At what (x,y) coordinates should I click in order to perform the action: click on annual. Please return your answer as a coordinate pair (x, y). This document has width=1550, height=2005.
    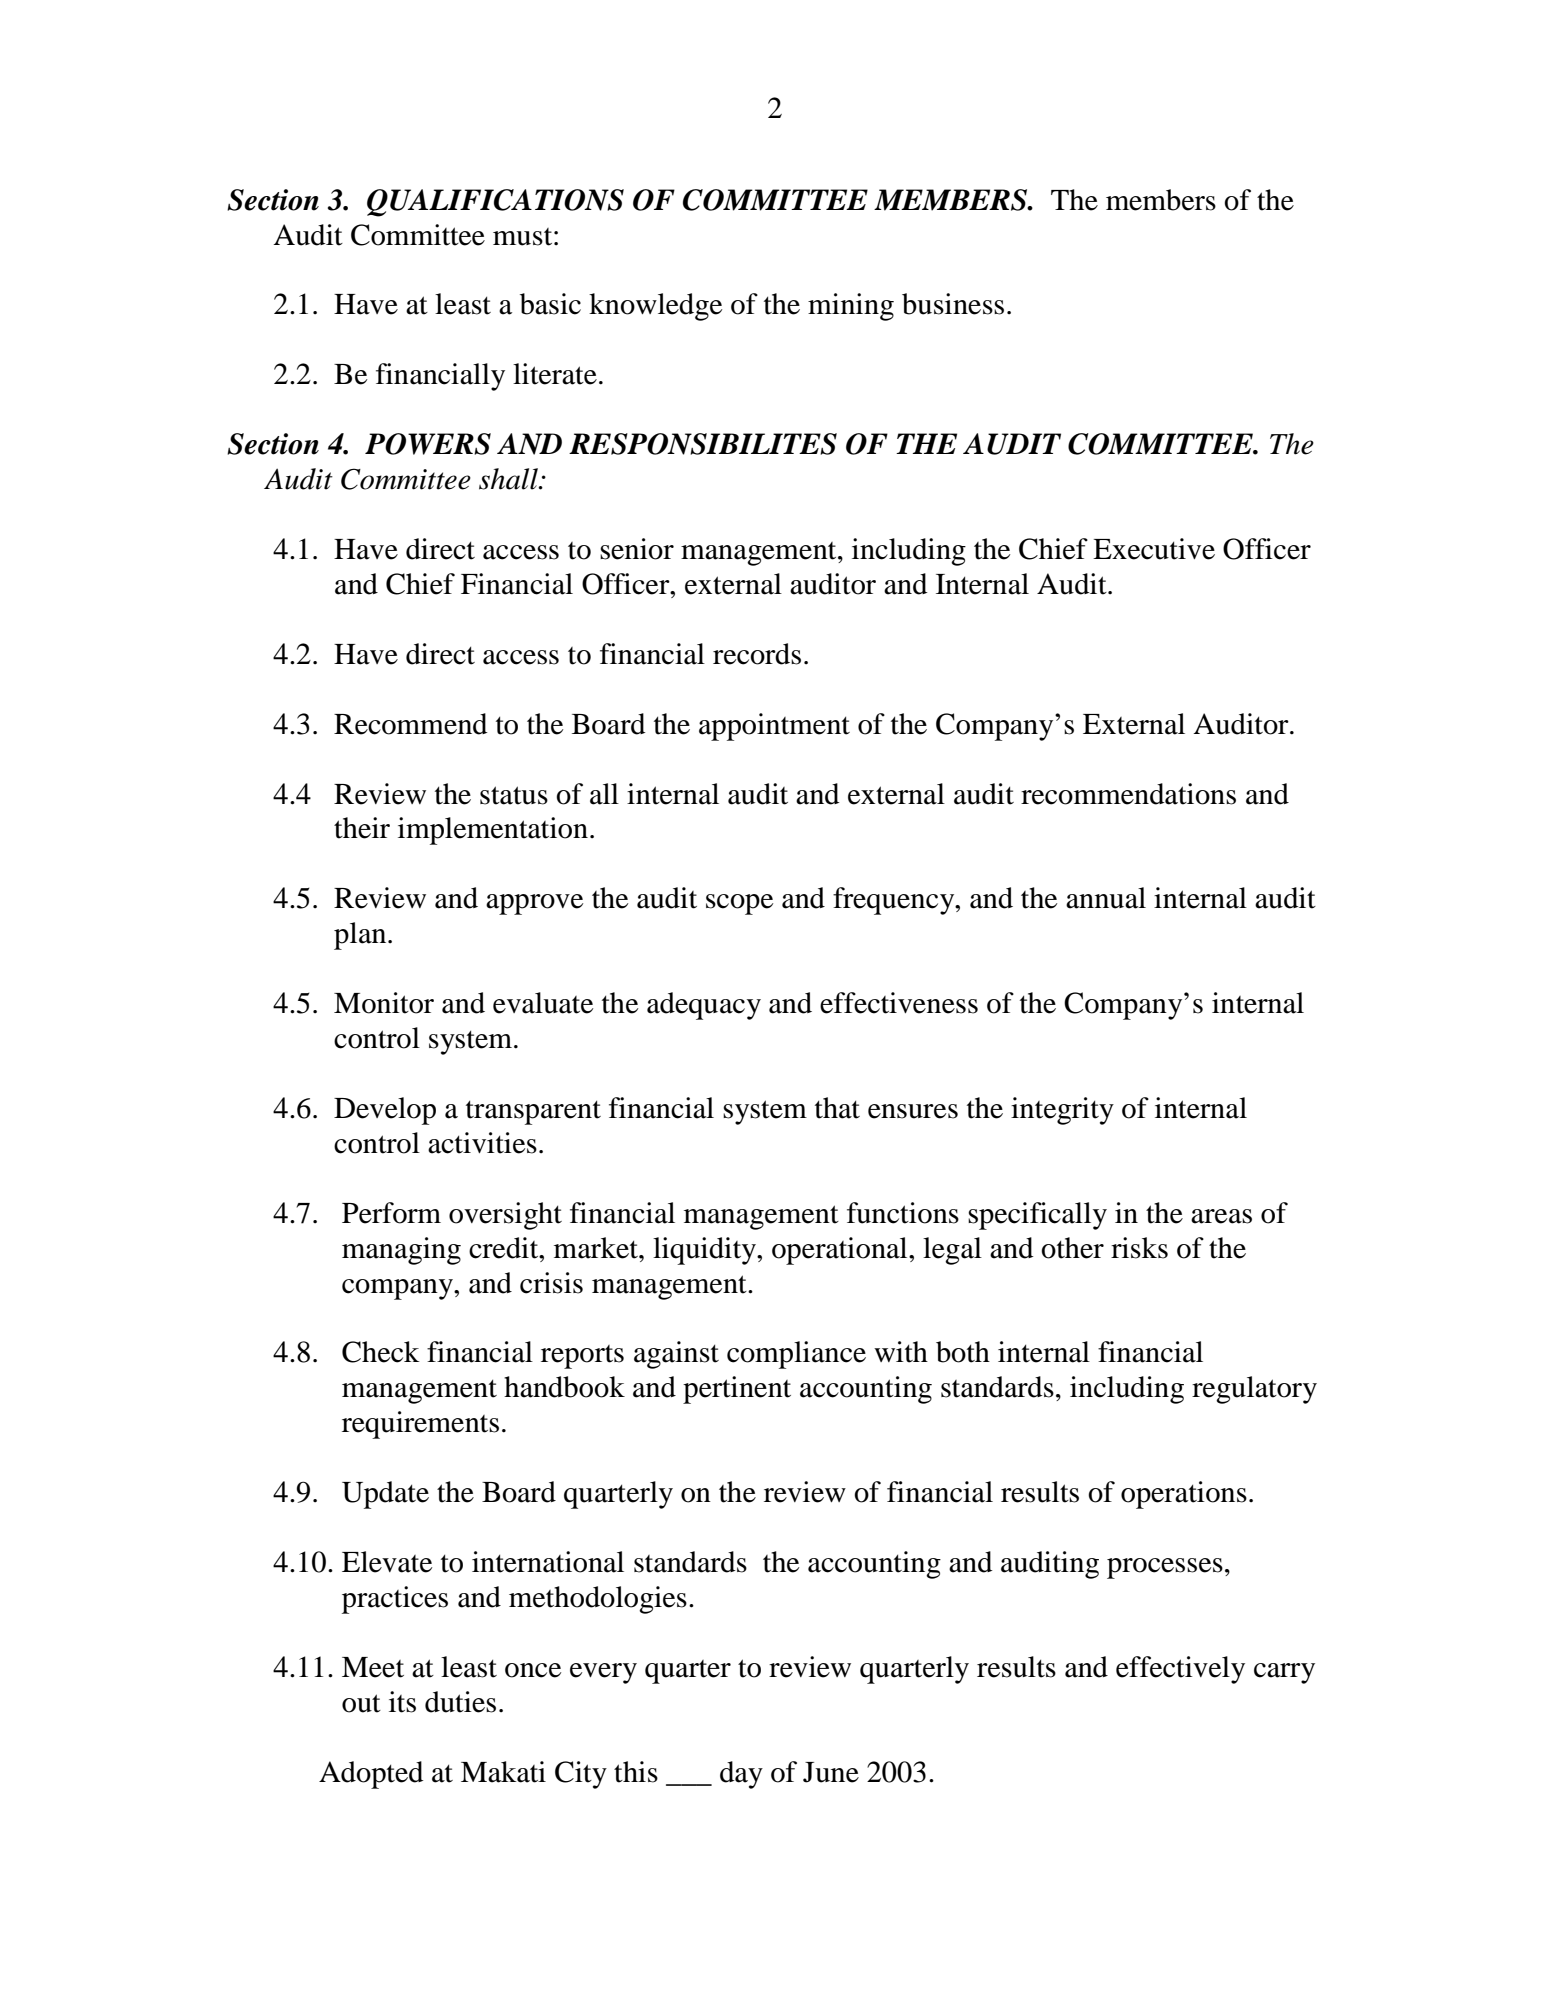
    Looking at the image, I should click on (1106, 898).
